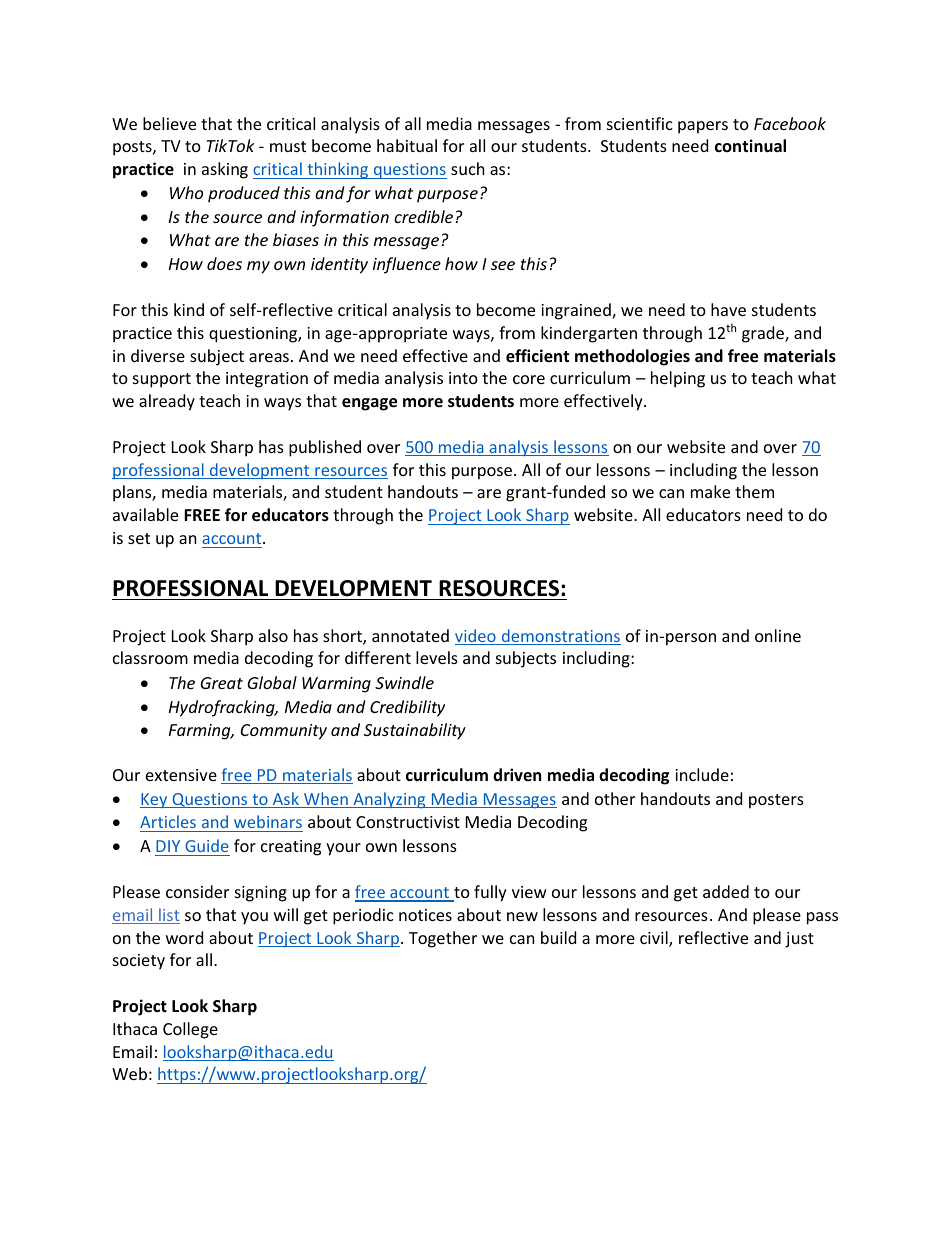  What do you see at coordinates (750, 146) in the document?
I see `continual` at bounding box center [750, 146].
